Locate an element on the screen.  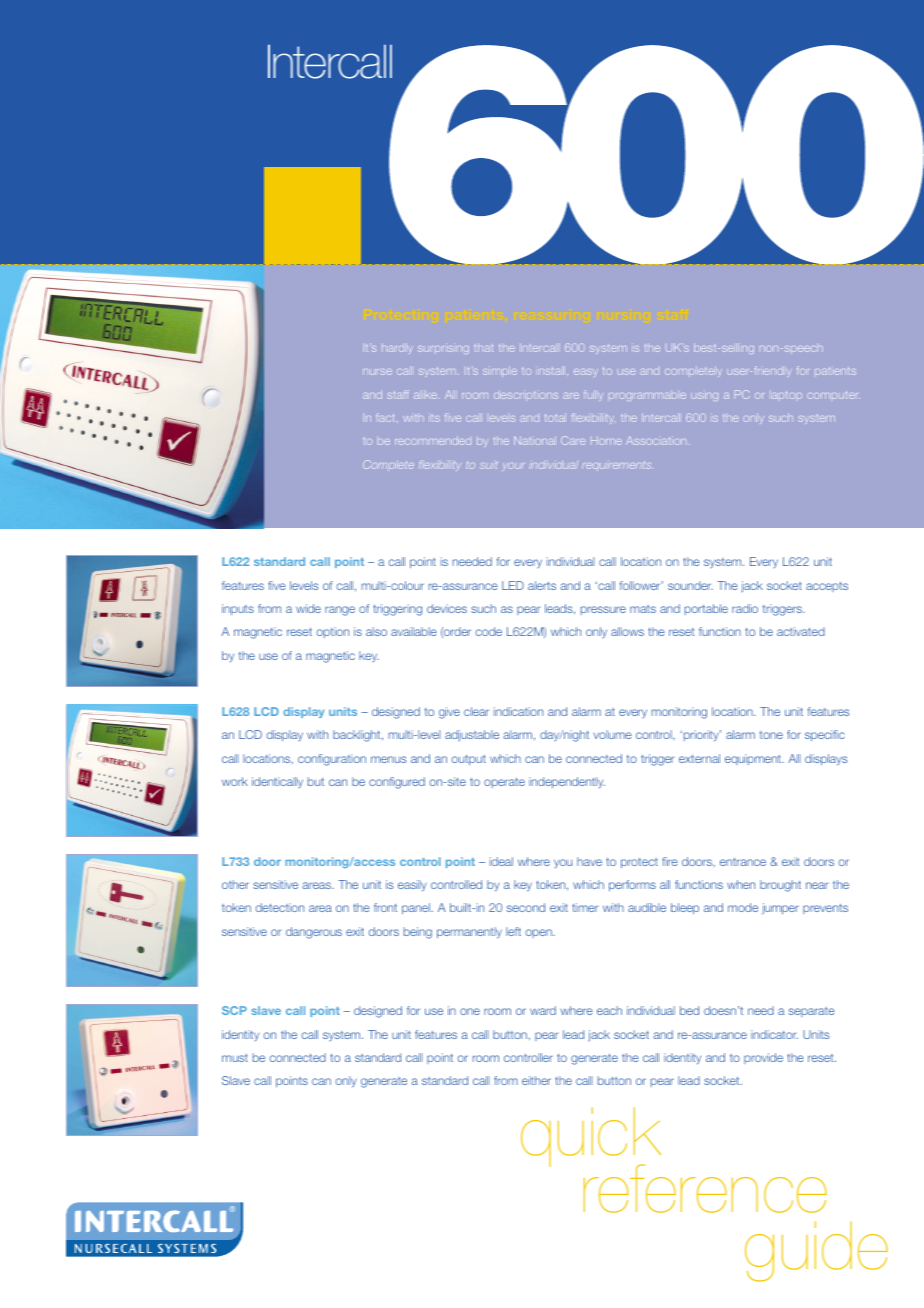
quick is located at coordinates (591, 1138).
